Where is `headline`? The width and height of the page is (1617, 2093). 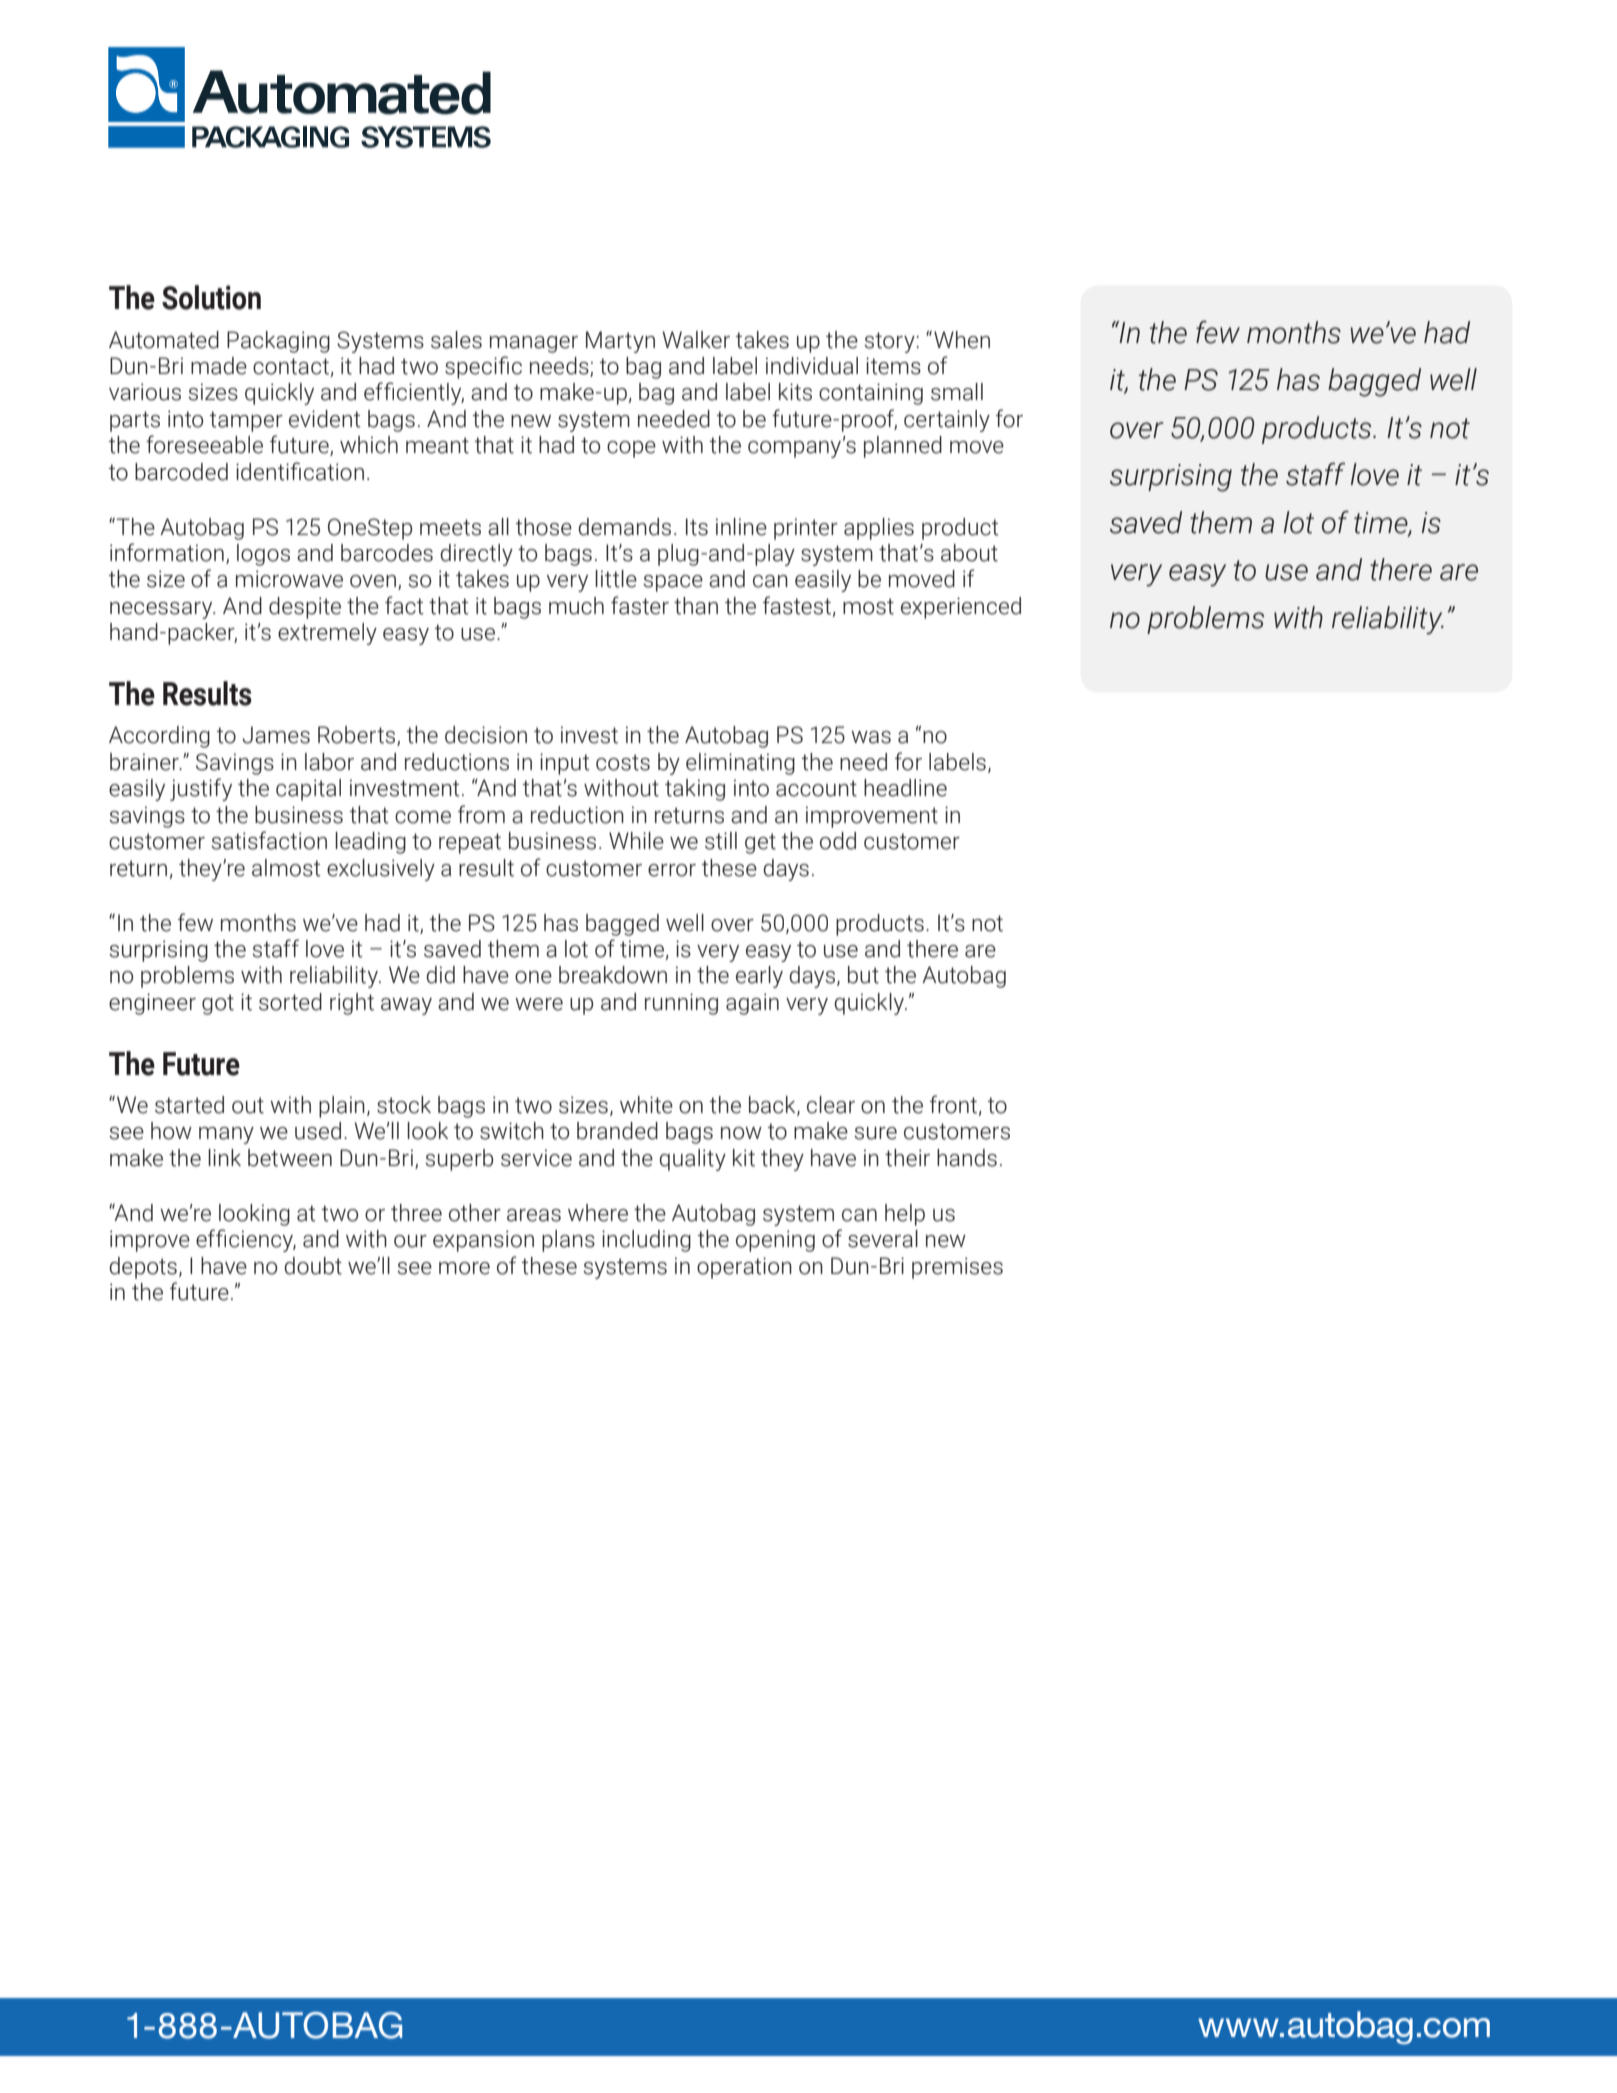 headline is located at coordinates (905, 788).
